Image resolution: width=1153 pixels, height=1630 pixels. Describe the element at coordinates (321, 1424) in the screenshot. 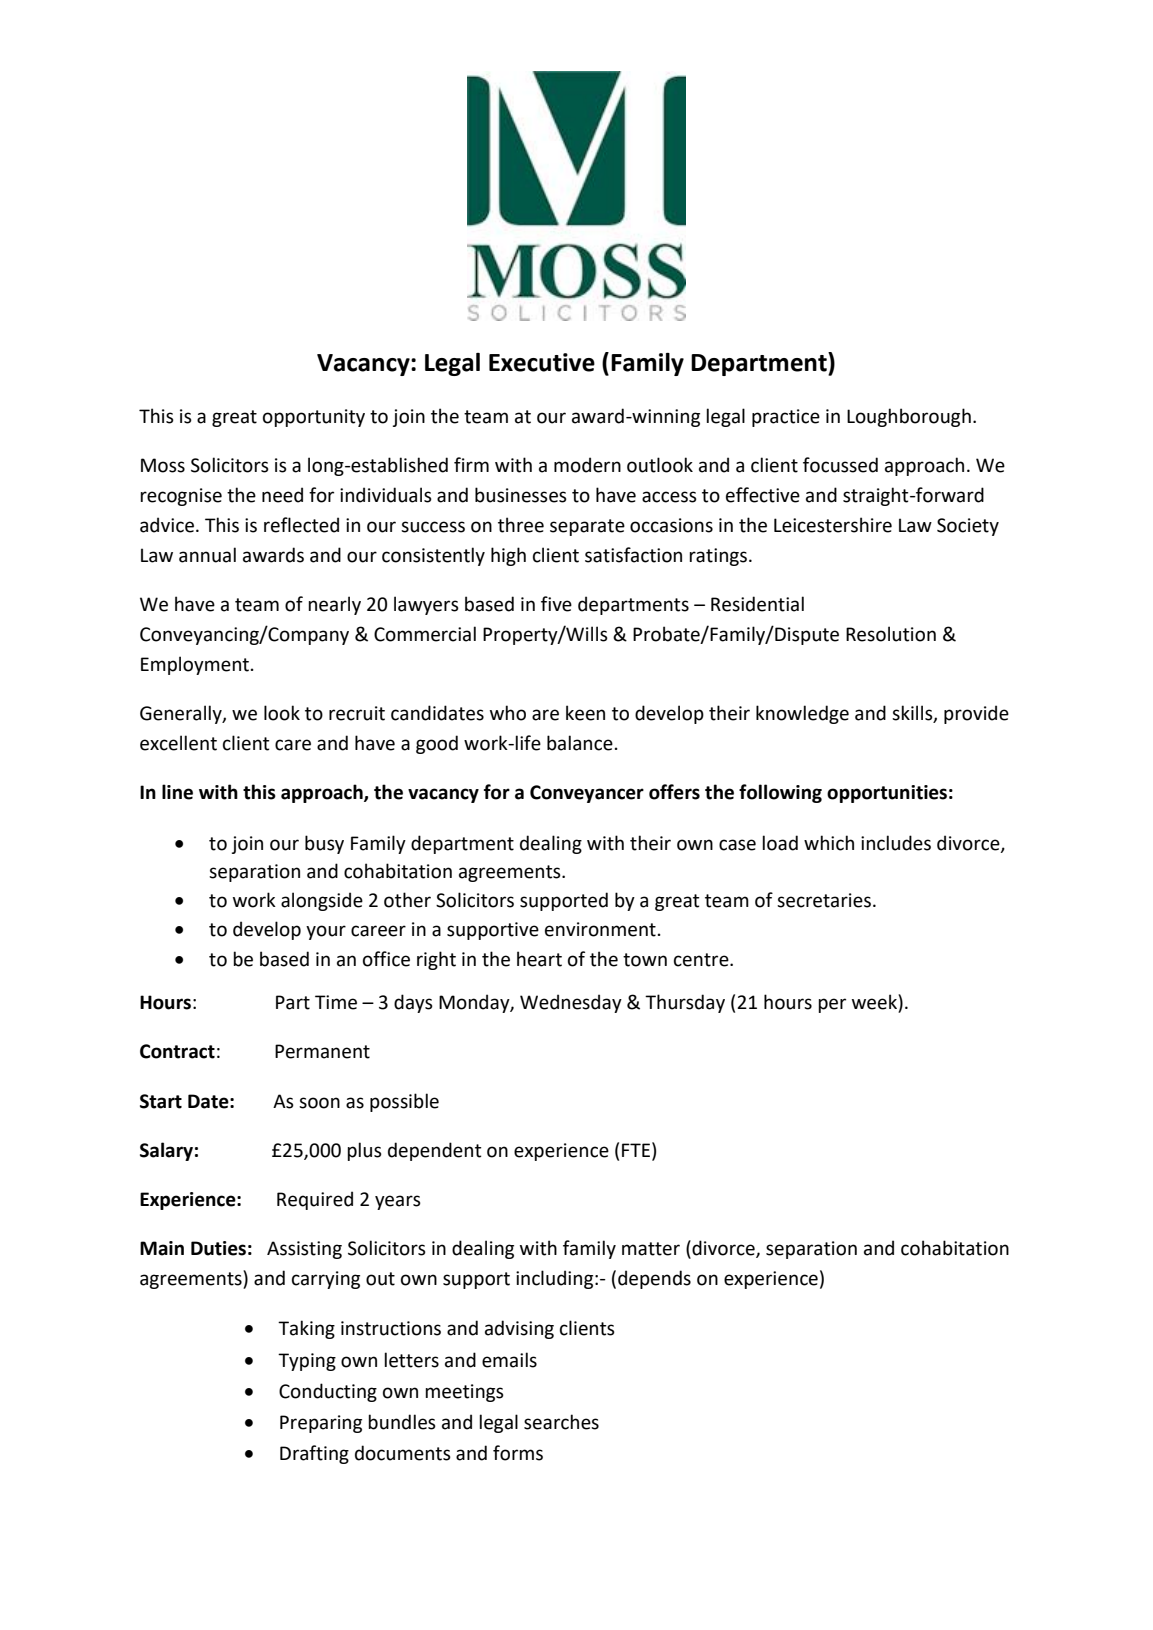

I see `Preparing` at that location.
